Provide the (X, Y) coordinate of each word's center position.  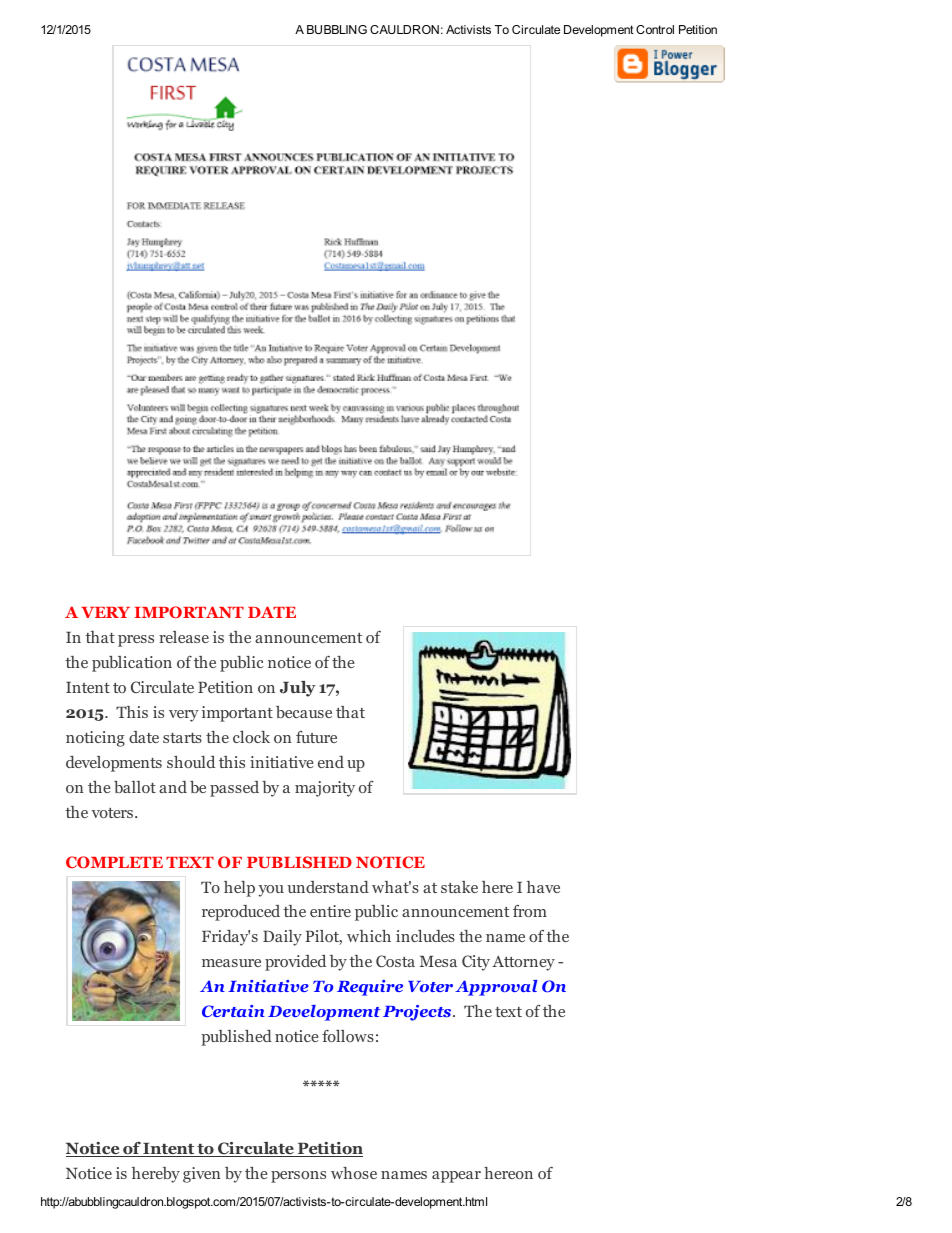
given (201, 1175)
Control (655, 29)
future (316, 737)
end (331, 762)
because (304, 712)
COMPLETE (114, 862)
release (184, 637)
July (298, 689)
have (543, 887)
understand (328, 887)
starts (182, 738)
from (530, 911)
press (136, 641)
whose (354, 1173)
